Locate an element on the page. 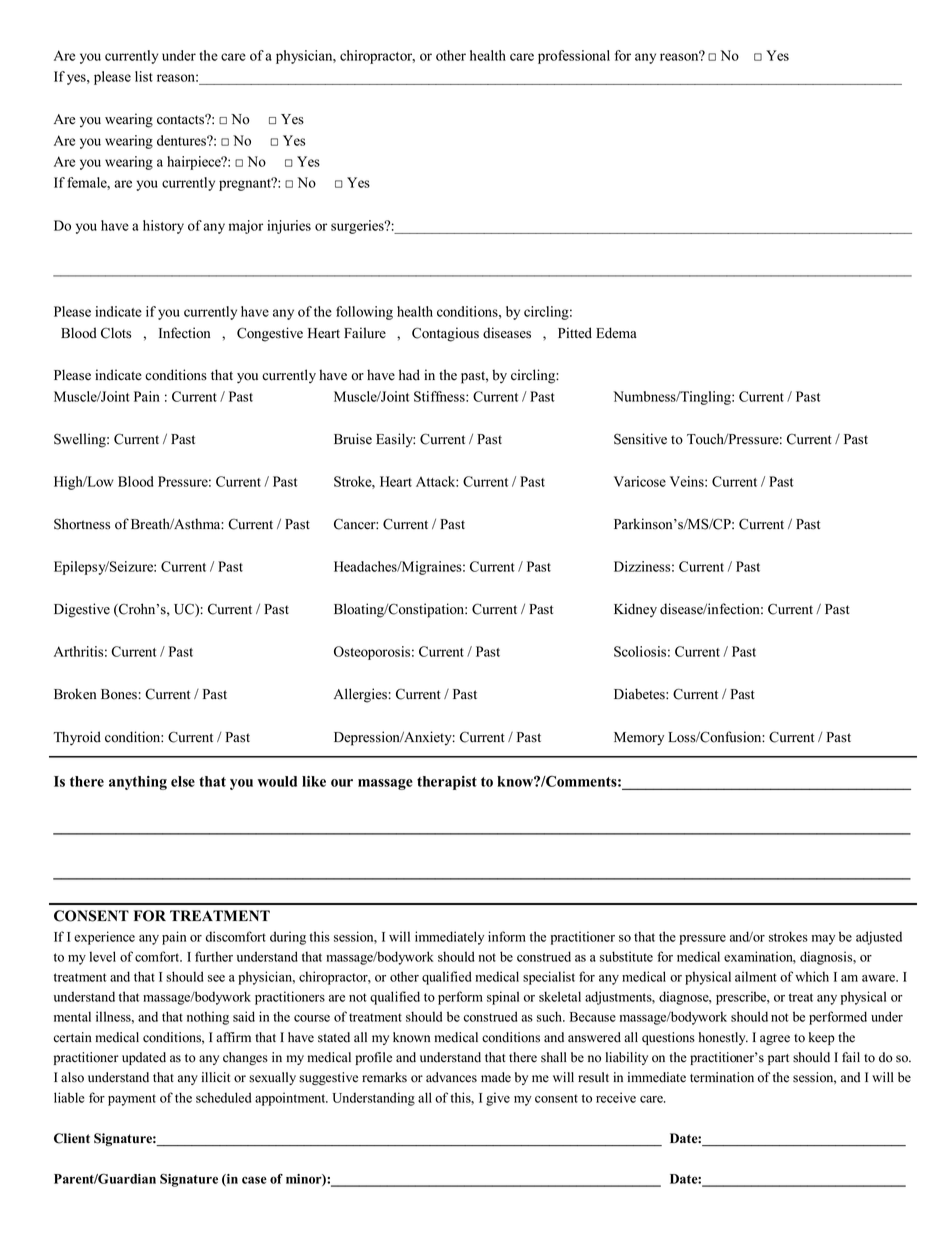  Memory is located at coordinates (639, 739).
